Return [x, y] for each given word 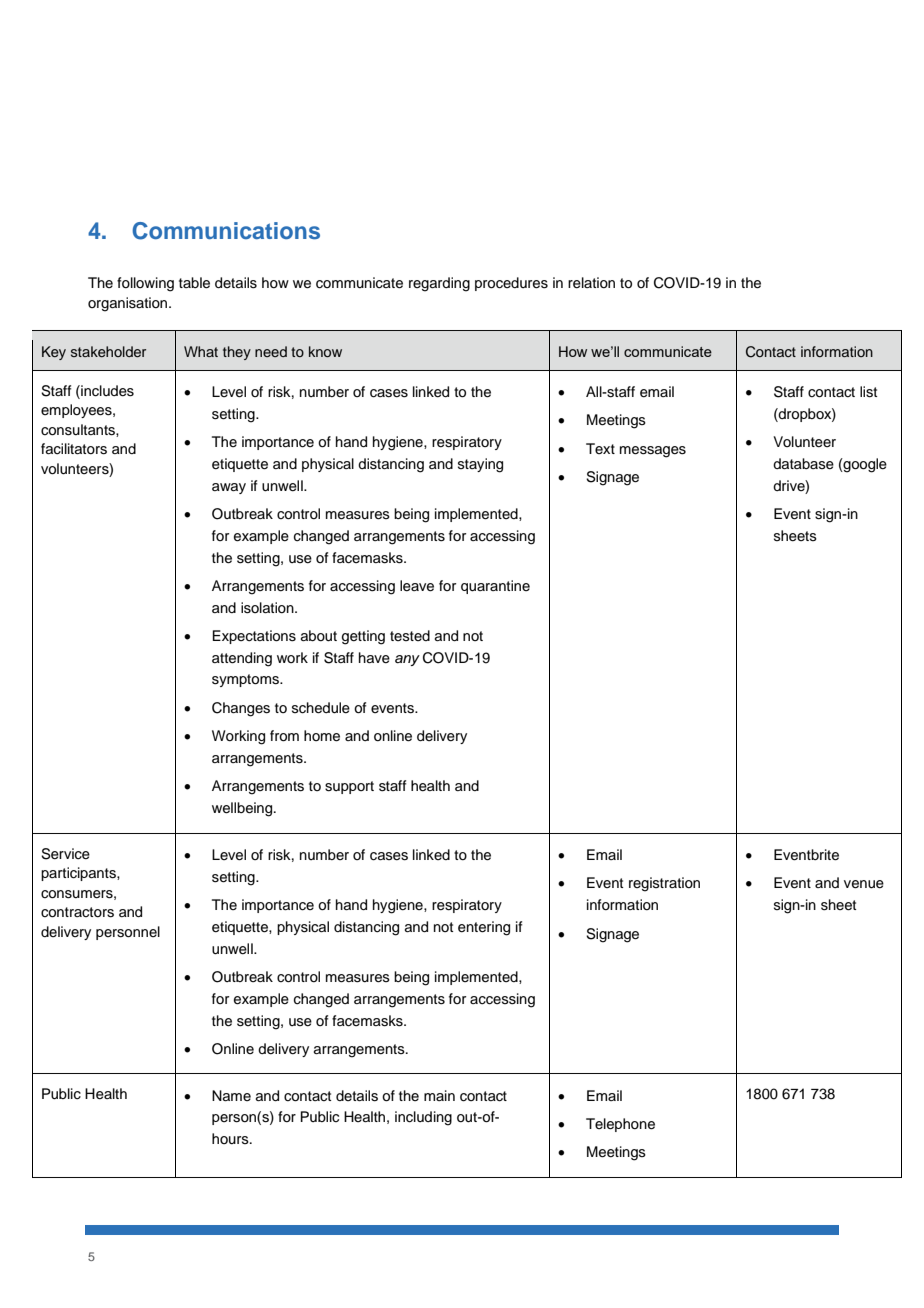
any [407, 660]
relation [591, 283]
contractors [77, 912]
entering [484, 928]
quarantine [495, 587]
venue [864, 884]
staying [480, 465]
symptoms [246, 680]
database [803, 464]
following [145, 284]
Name [231, 1095]
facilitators [74, 449]
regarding [439, 284]
